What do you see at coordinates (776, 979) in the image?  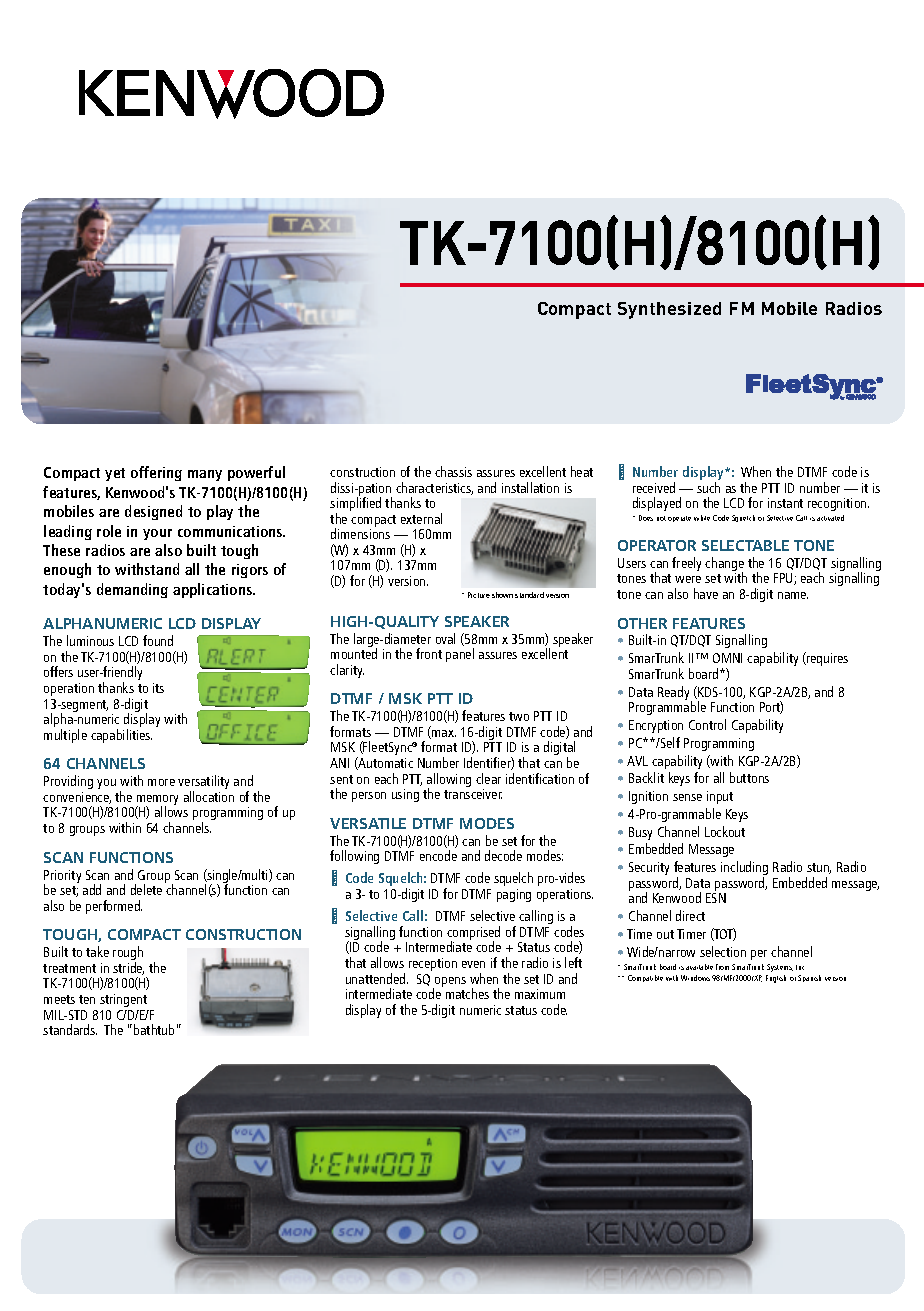 I see `English` at bounding box center [776, 979].
